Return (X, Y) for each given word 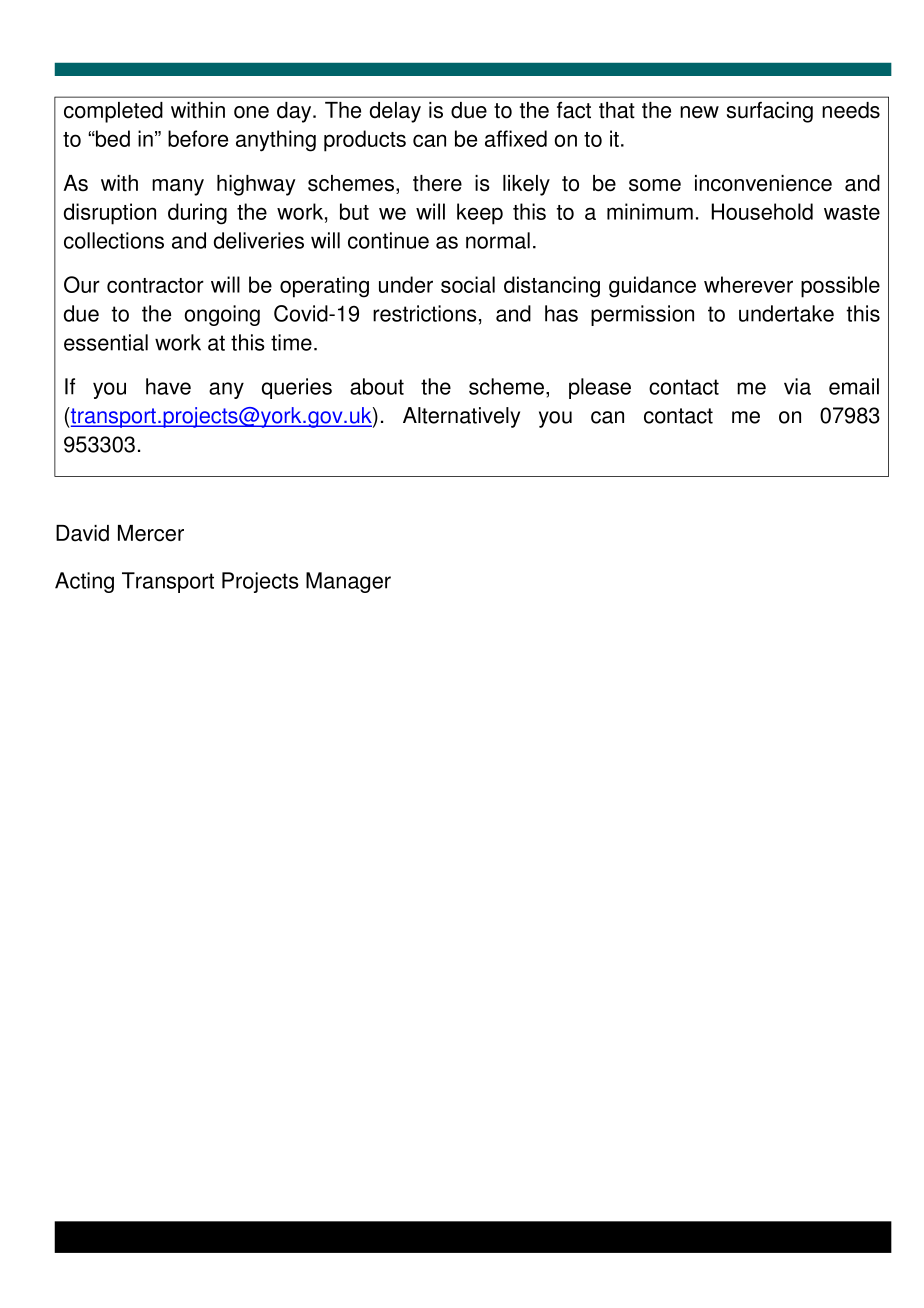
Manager (348, 582)
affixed (516, 138)
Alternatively (461, 417)
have (168, 386)
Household (762, 211)
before (198, 138)
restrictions (425, 313)
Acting (84, 582)
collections (114, 240)
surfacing (770, 112)
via (797, 386)
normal (498, 240)
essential (106, 342)
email (854, 386)
